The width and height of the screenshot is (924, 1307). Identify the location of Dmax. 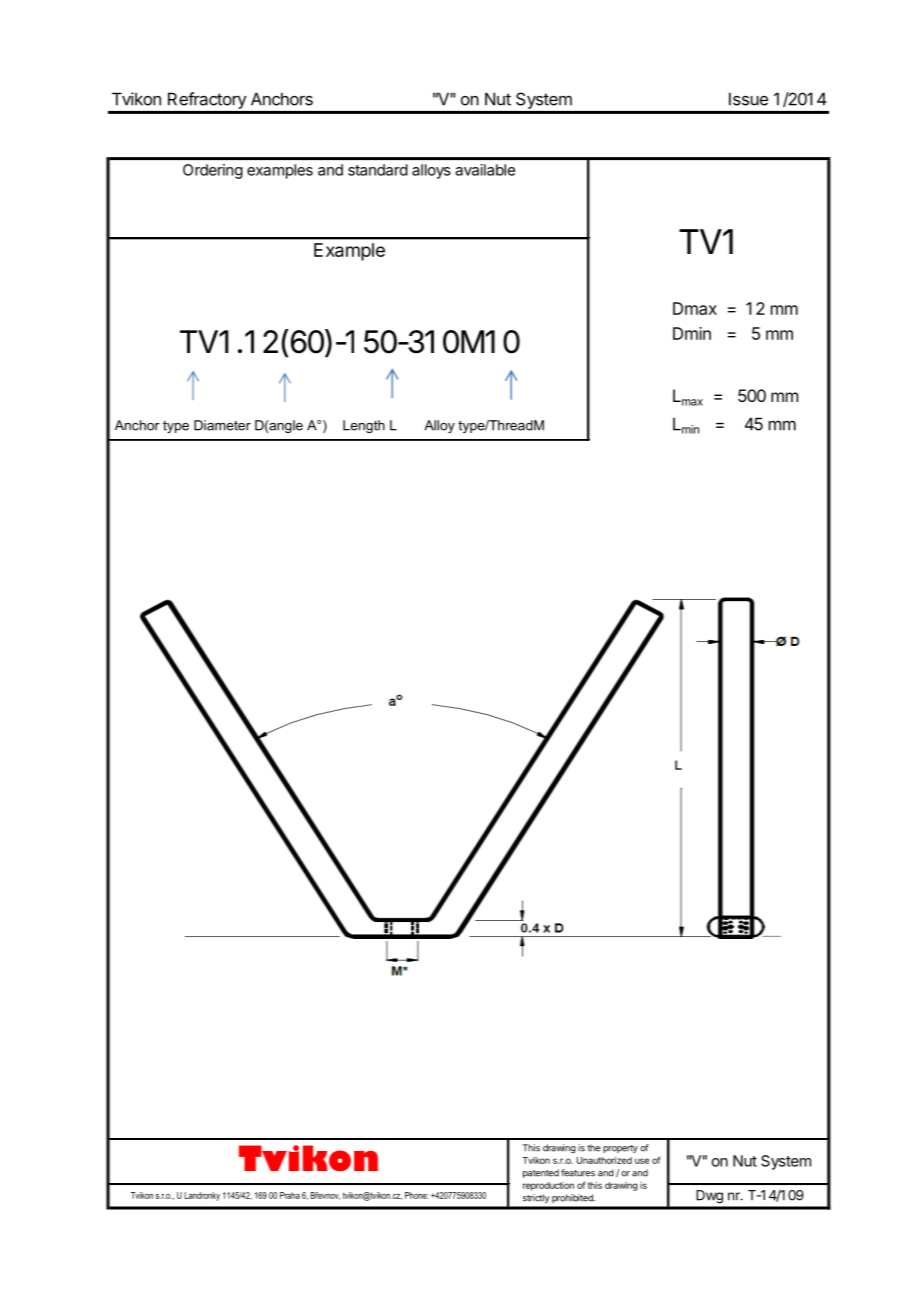
(695, 308).
